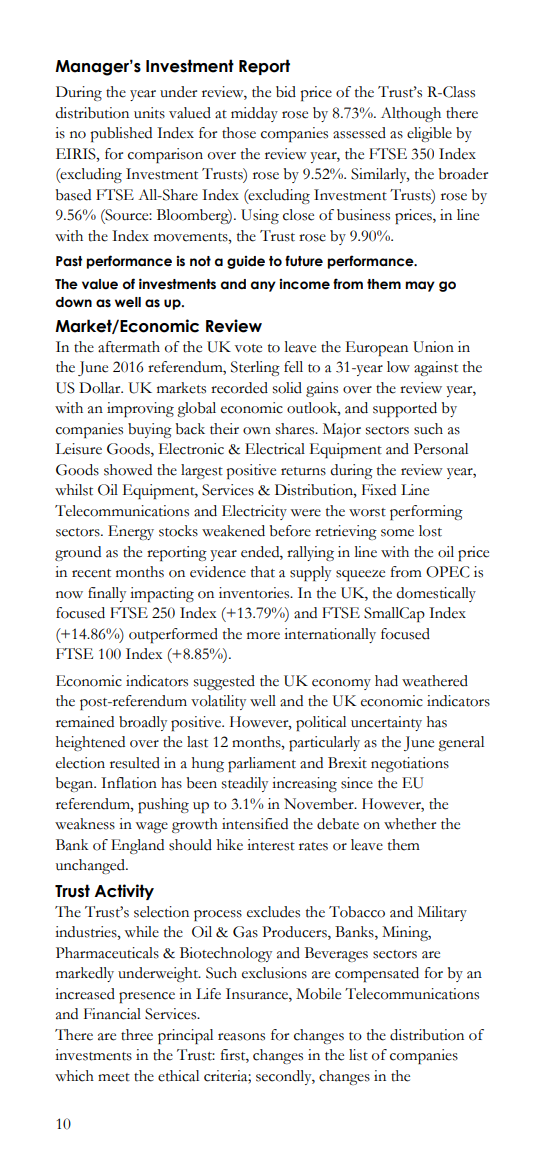 Image resolution: width=548 pixels, height=1161 pixels. What do you see at coordinates (129, 783) in the screenshot?
I see `Inflation` at bounding box center [129, 783].
